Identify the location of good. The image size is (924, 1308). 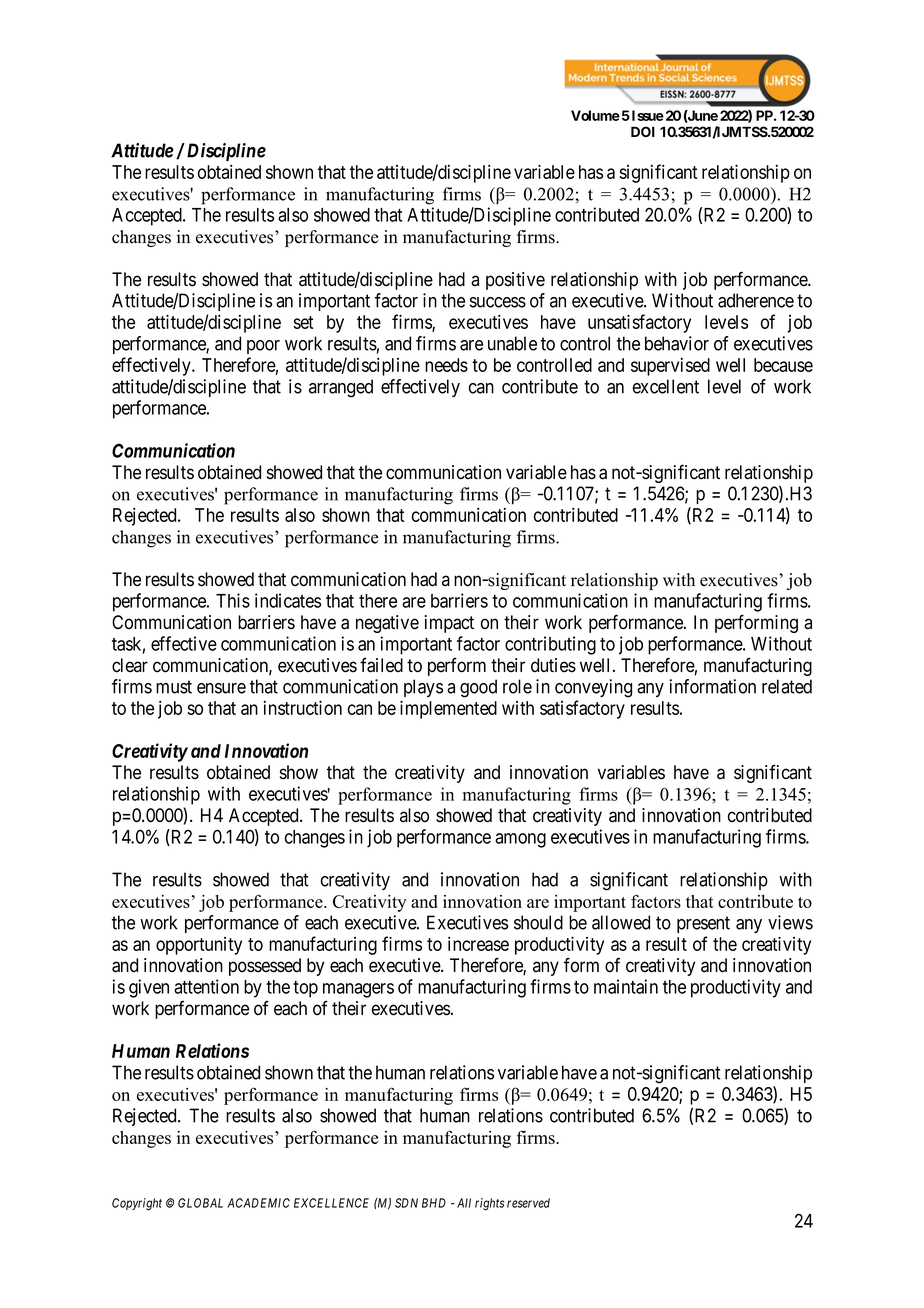
(478, 688).
